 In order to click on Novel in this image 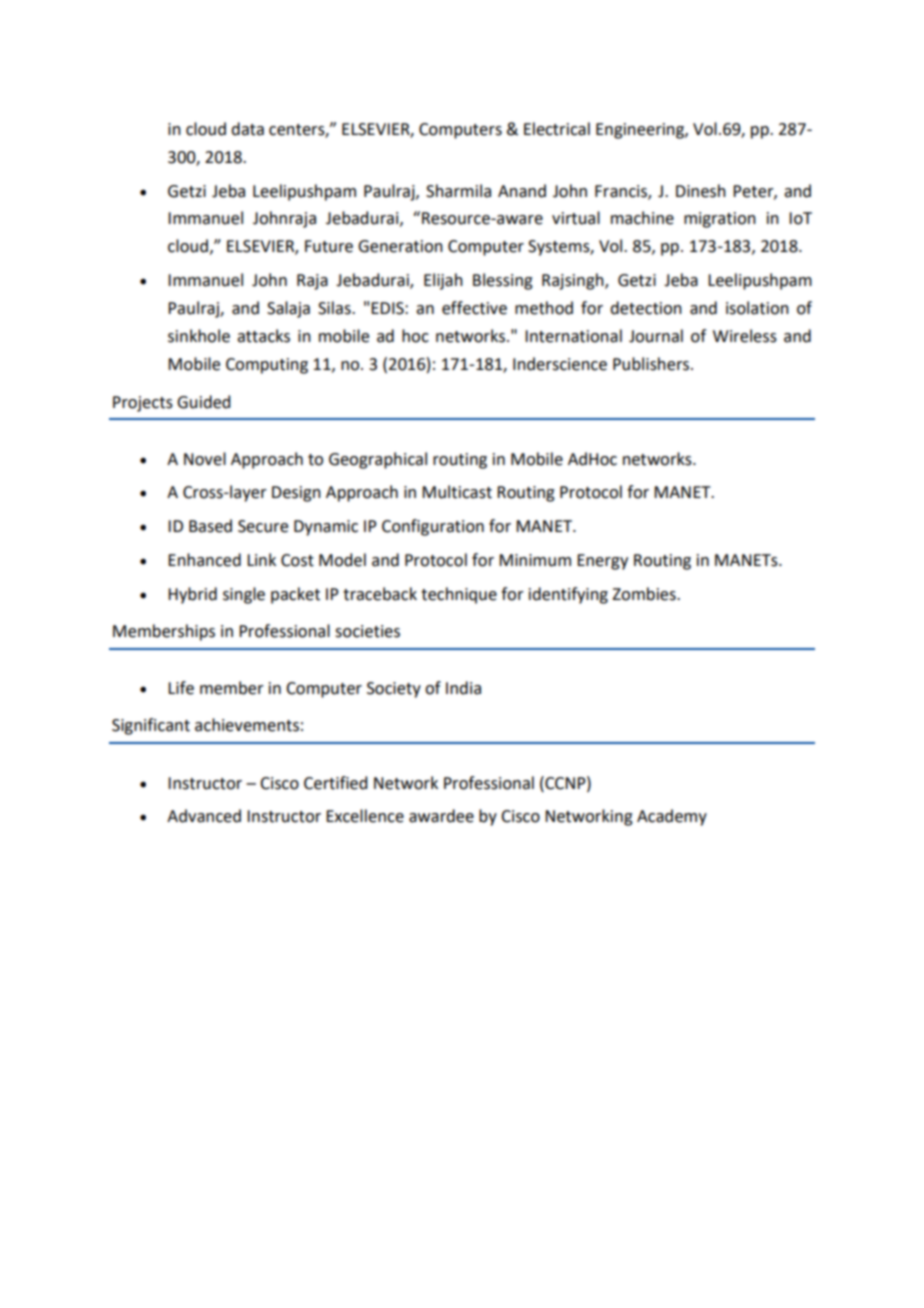, I will do `click(205, 459)`.
